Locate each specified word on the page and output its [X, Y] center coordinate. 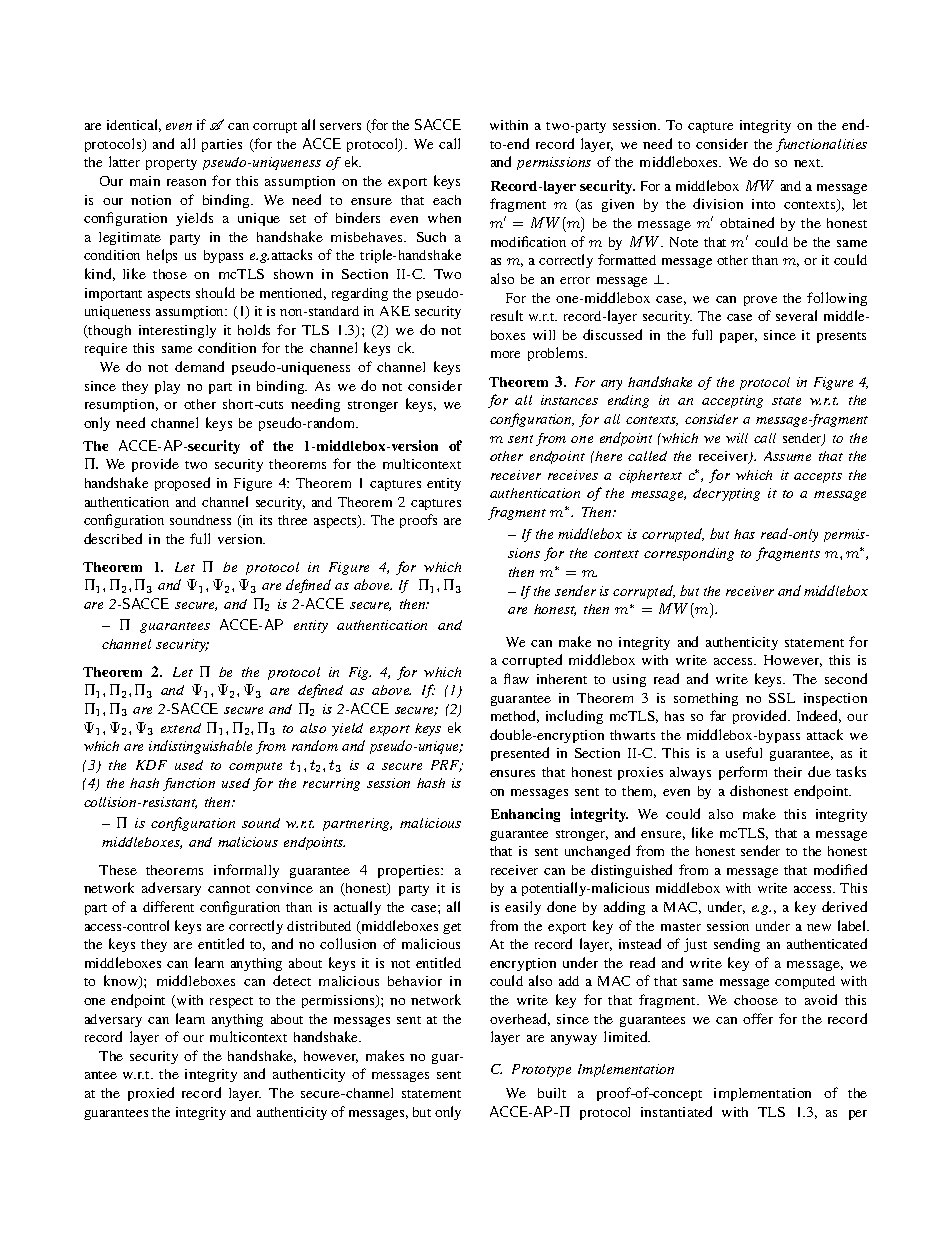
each [447, 200]
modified [840, 869]
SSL [782, 698]
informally [246, 871]
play [167, 387]
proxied [151, 1094]
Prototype [541, 1070]
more [505, 354]
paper [738, 338]
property [171, 164]
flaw [516, 678]
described [113, 538]
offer [758, 1018]
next [808, 163]
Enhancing [525, 815]
